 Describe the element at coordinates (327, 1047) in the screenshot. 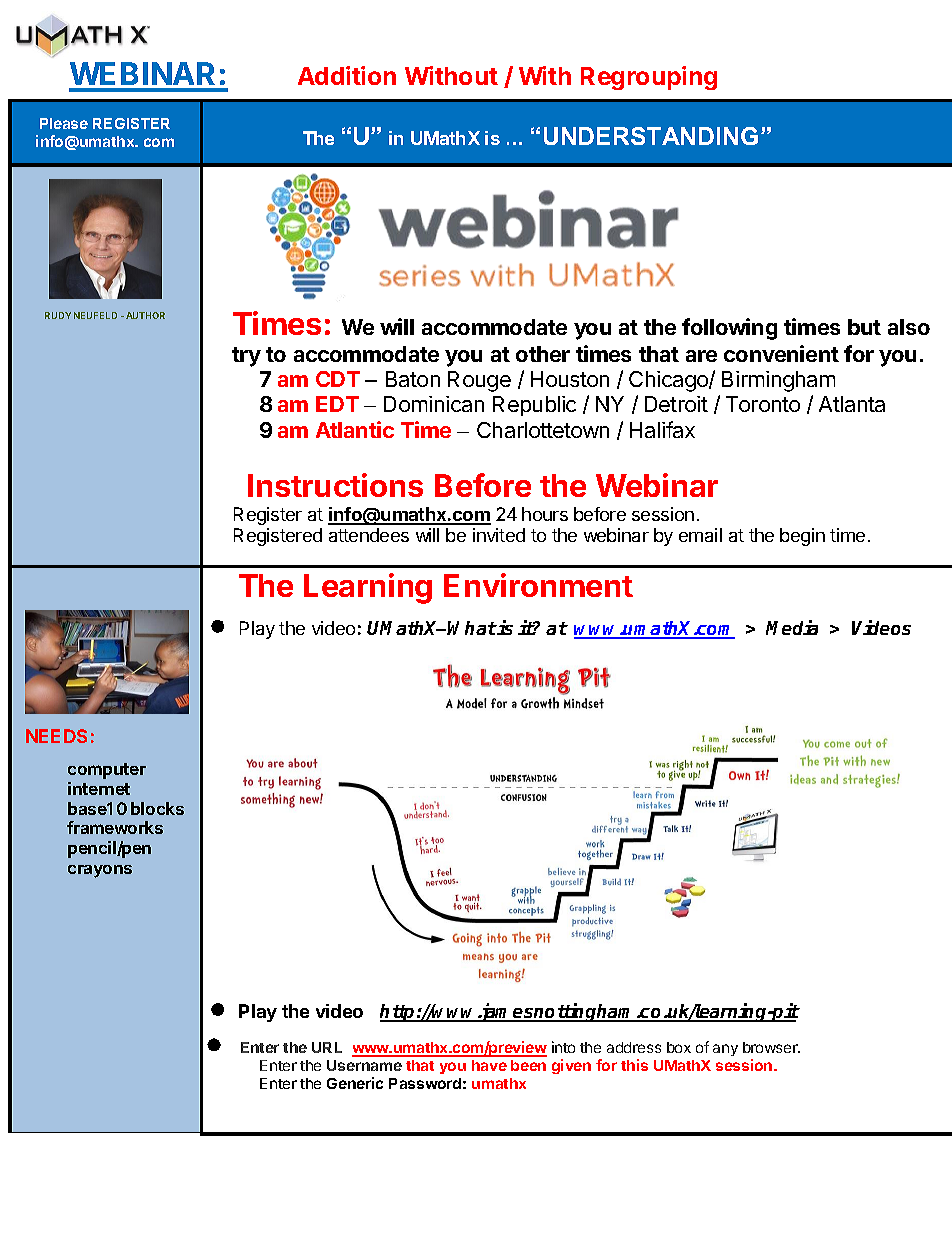

I see `URL` at that location.
